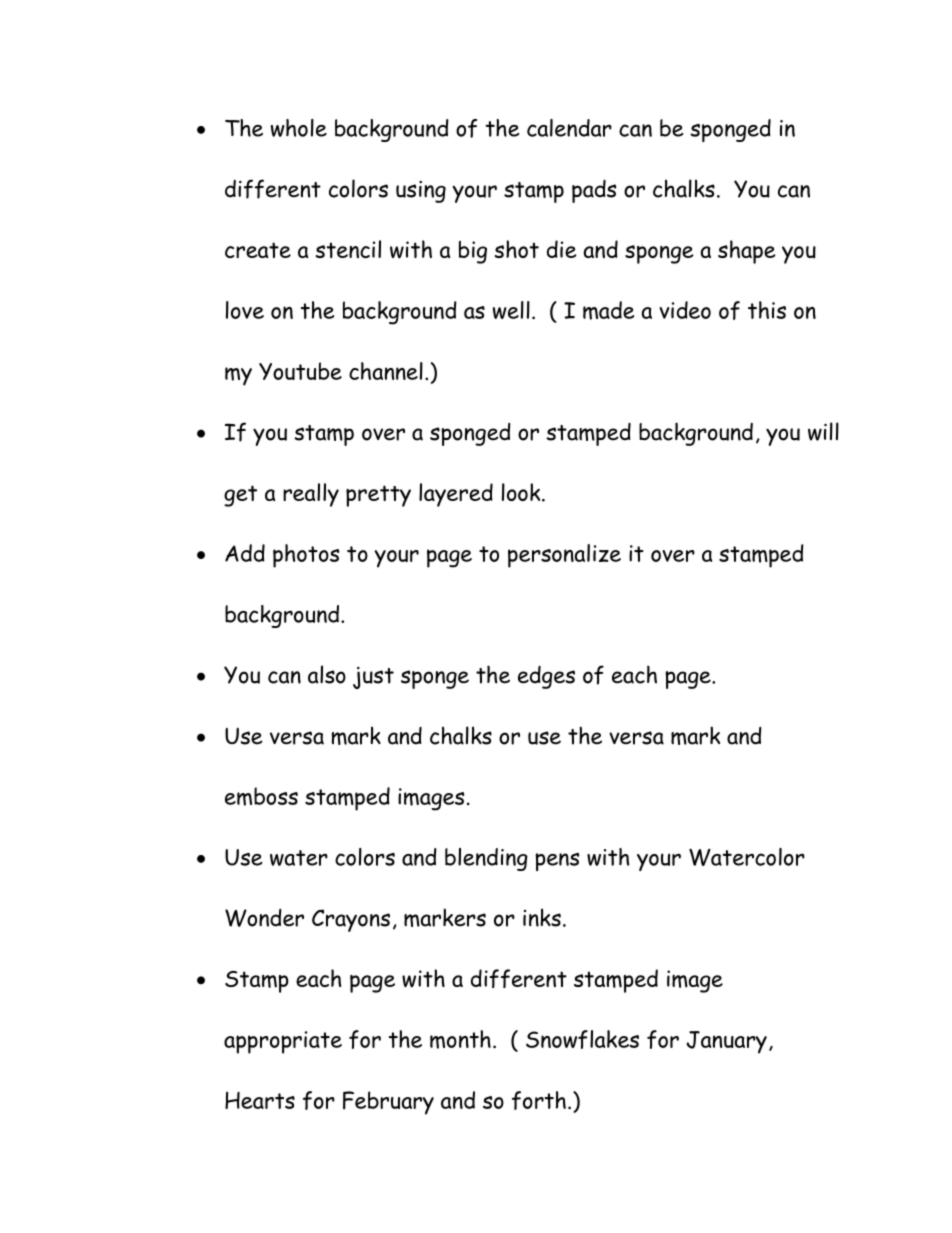 The image size is (952, 1233). What do you see at coordinates (522, 492) in the document?
I see `look` at bounding box center [522, 492].
